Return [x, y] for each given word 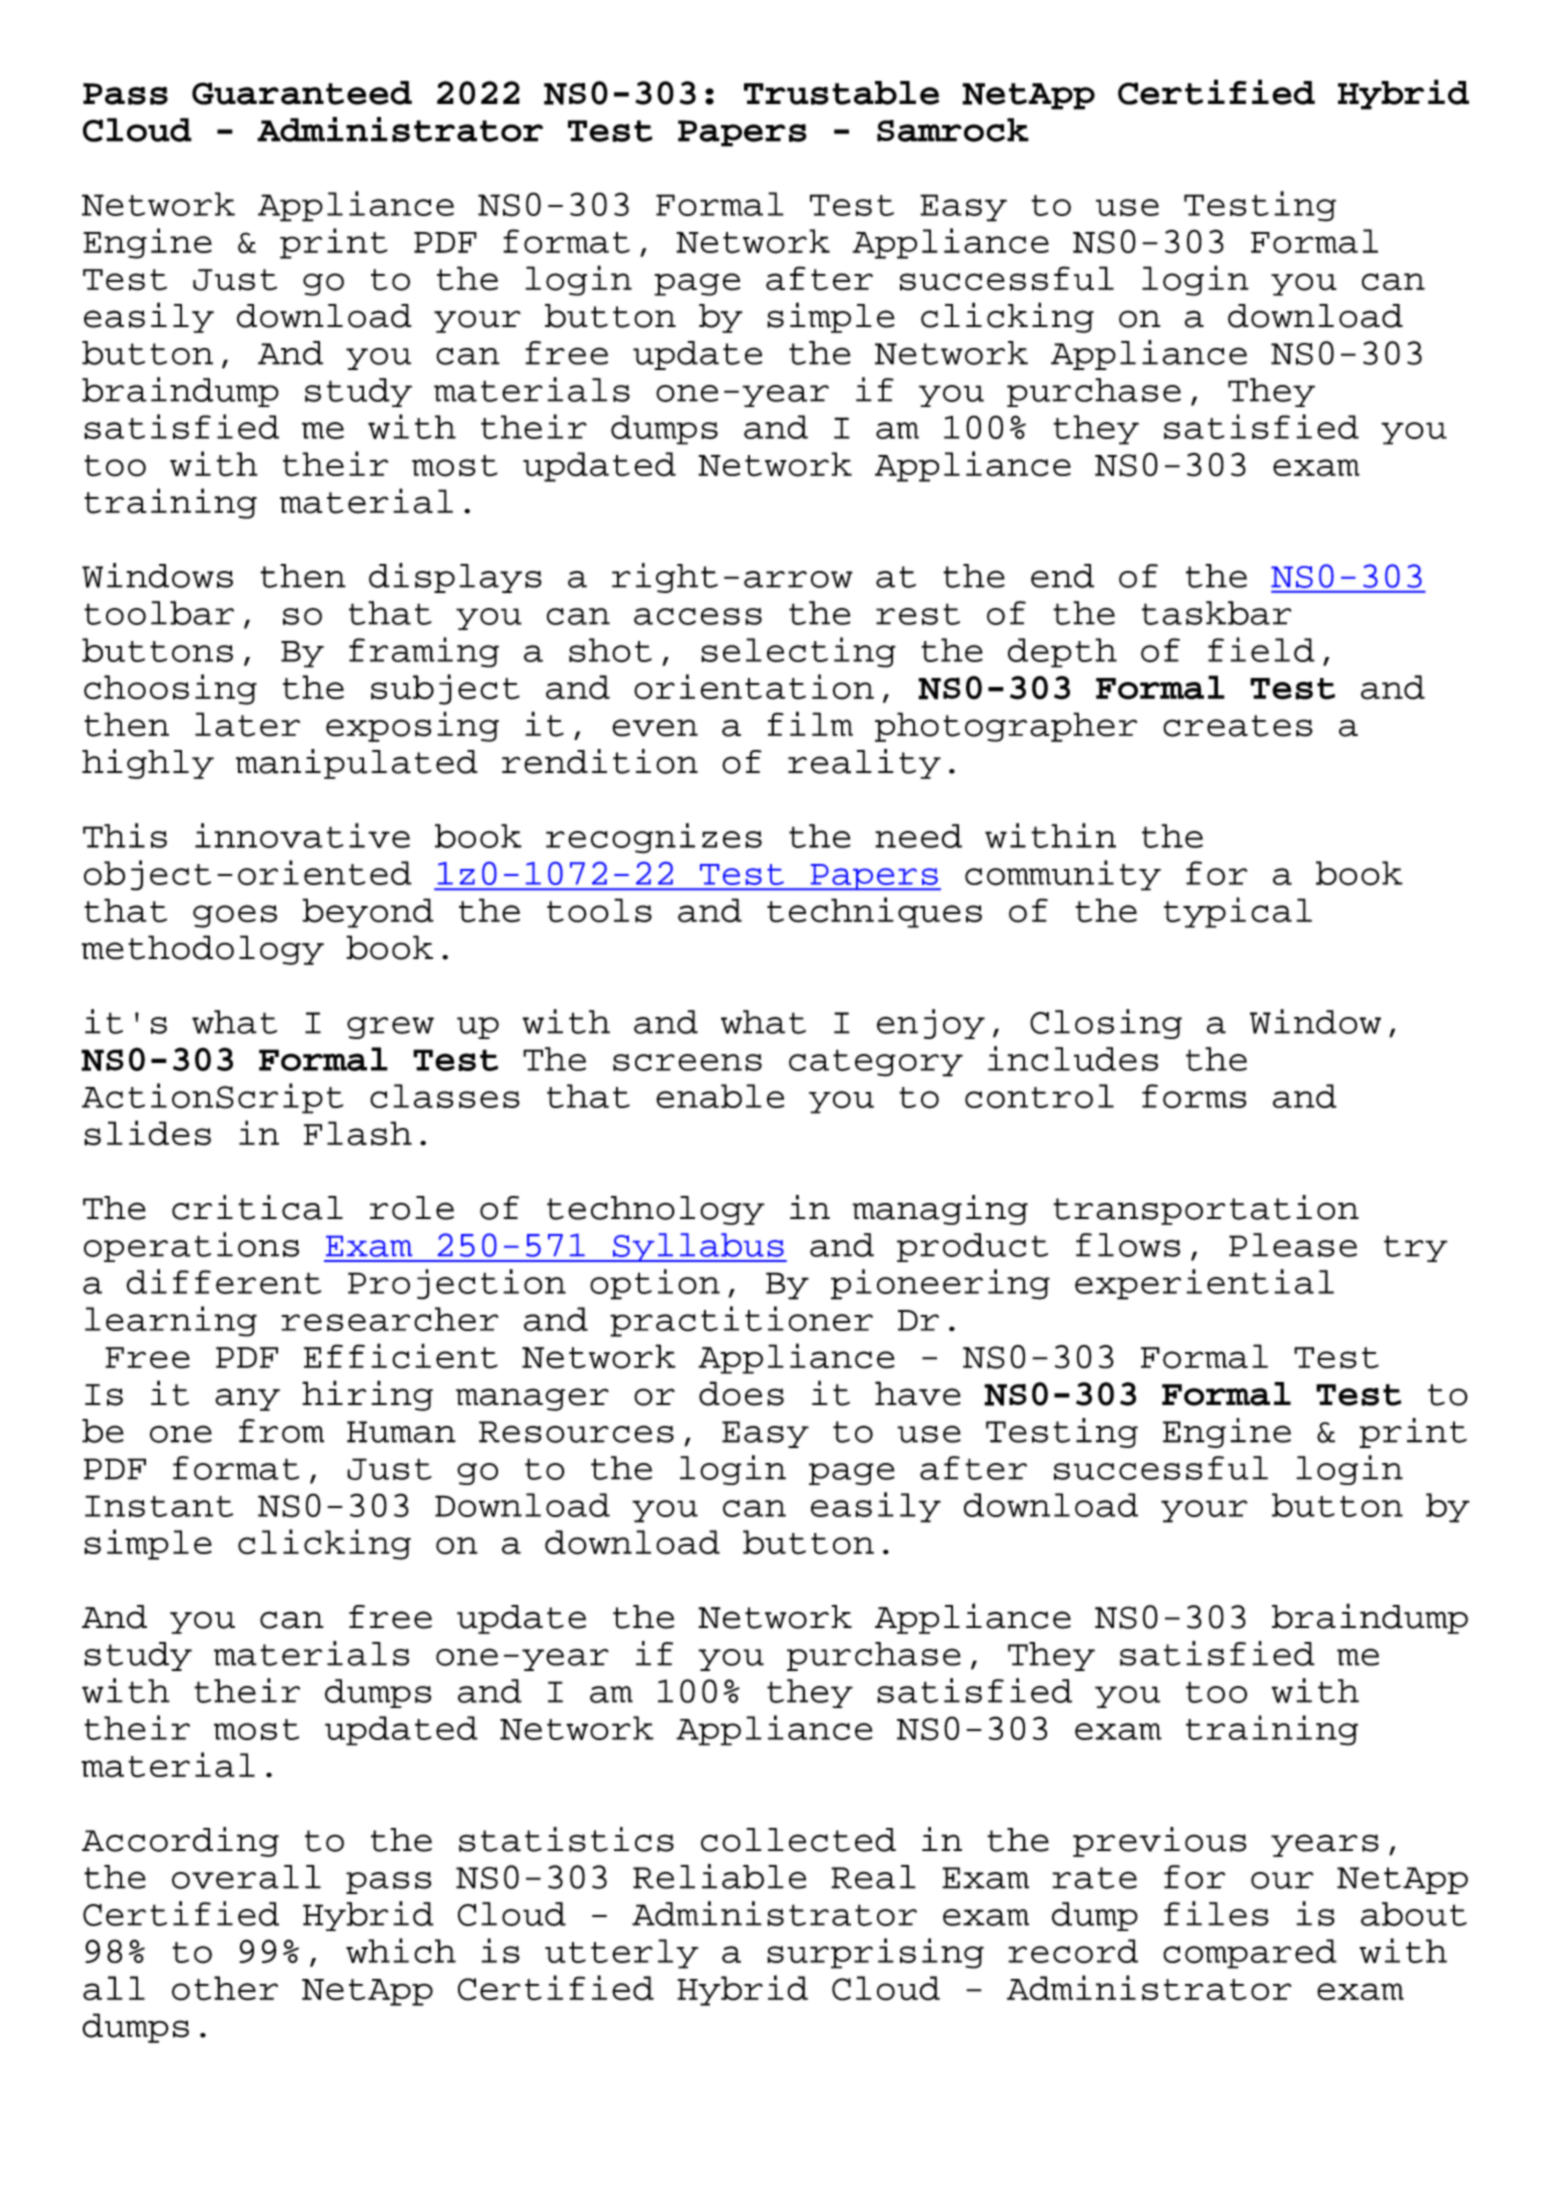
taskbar [1217, 613]
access [698, 616]
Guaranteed [302, 93]
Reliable [719, 1876]
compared [1250, 1954]
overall [246, 1877]
